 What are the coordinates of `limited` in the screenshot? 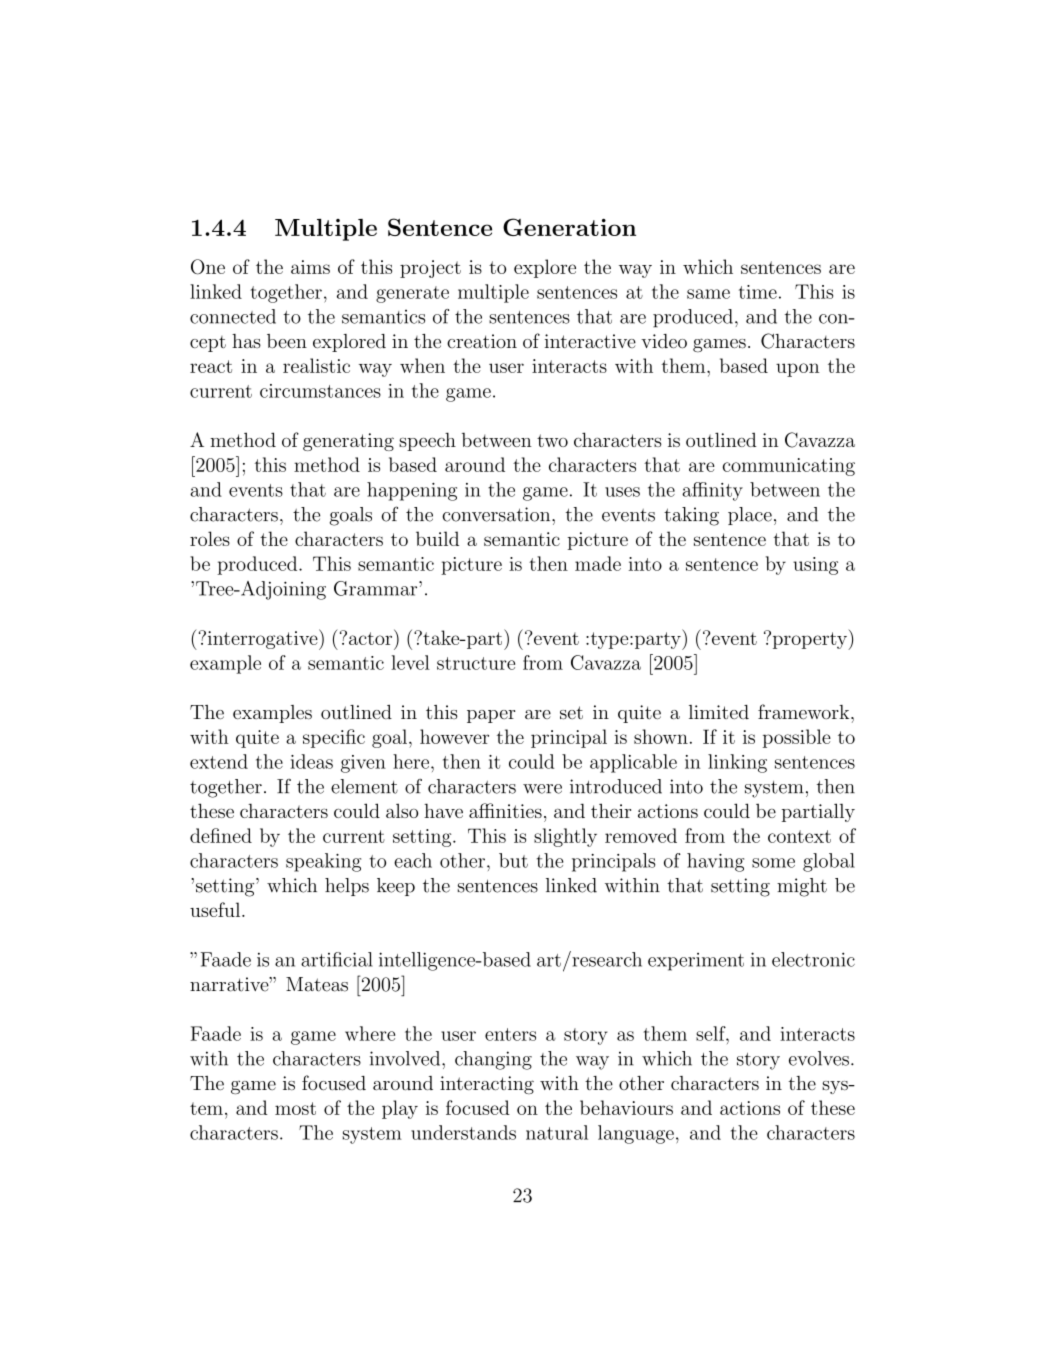 It's located at (719, 712).
